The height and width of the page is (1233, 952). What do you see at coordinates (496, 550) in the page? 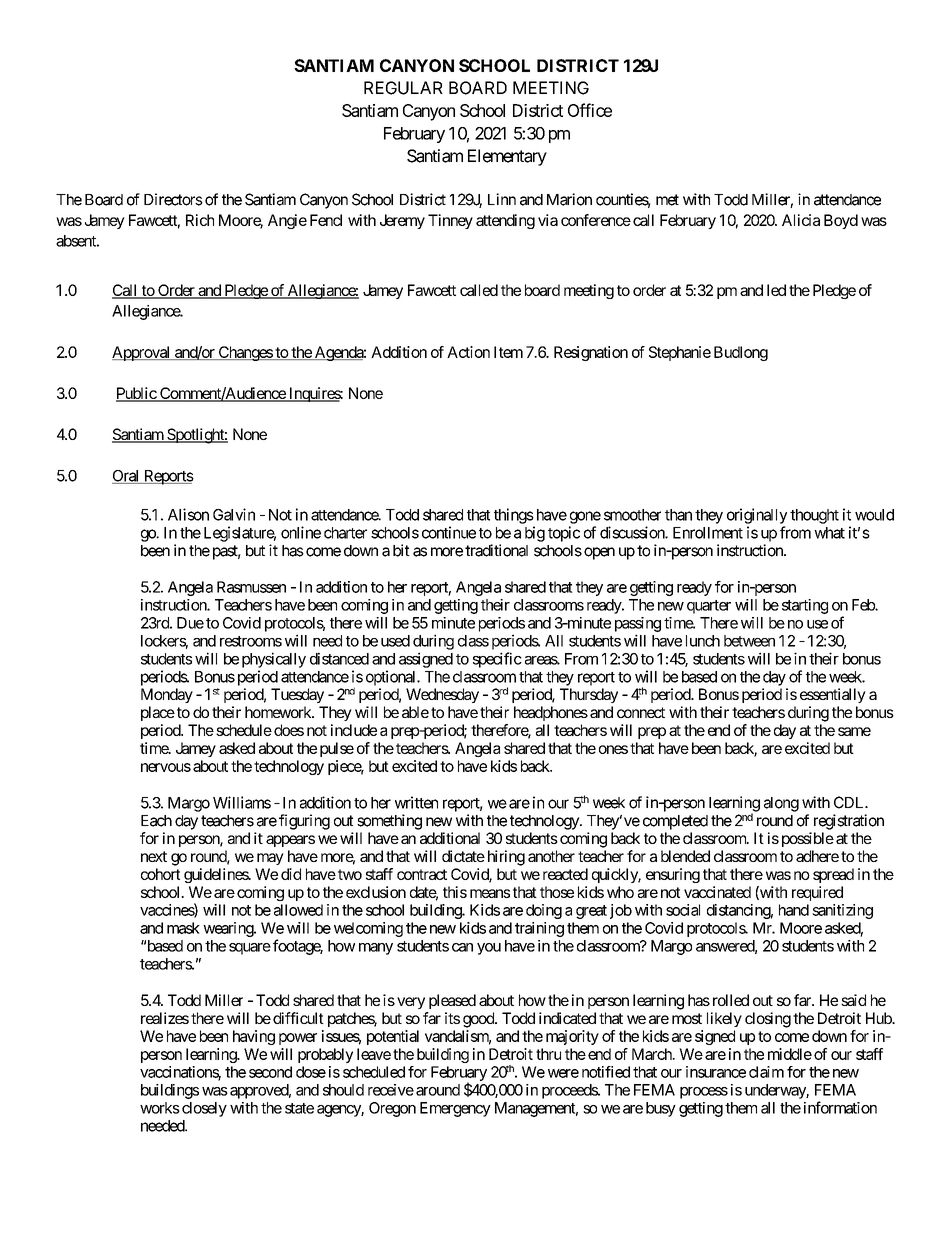
I see `traditional` at bounding box center [496, 550].
